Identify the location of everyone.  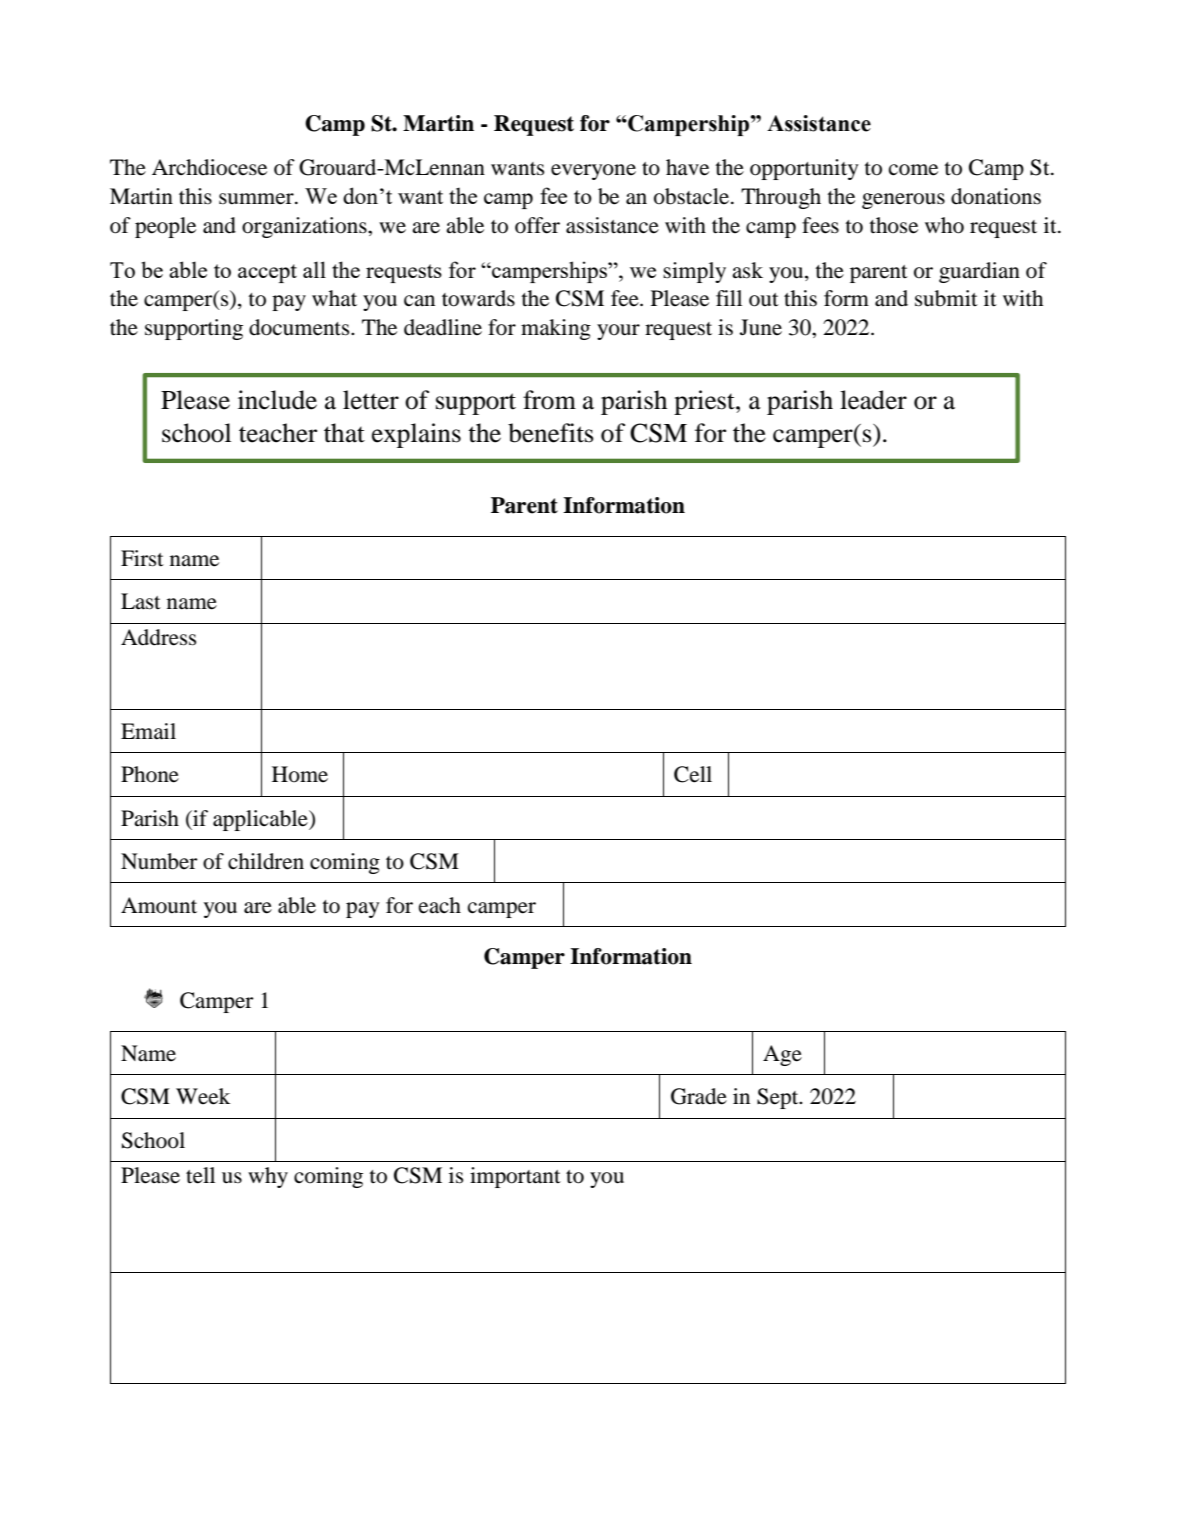
(593, 172).
